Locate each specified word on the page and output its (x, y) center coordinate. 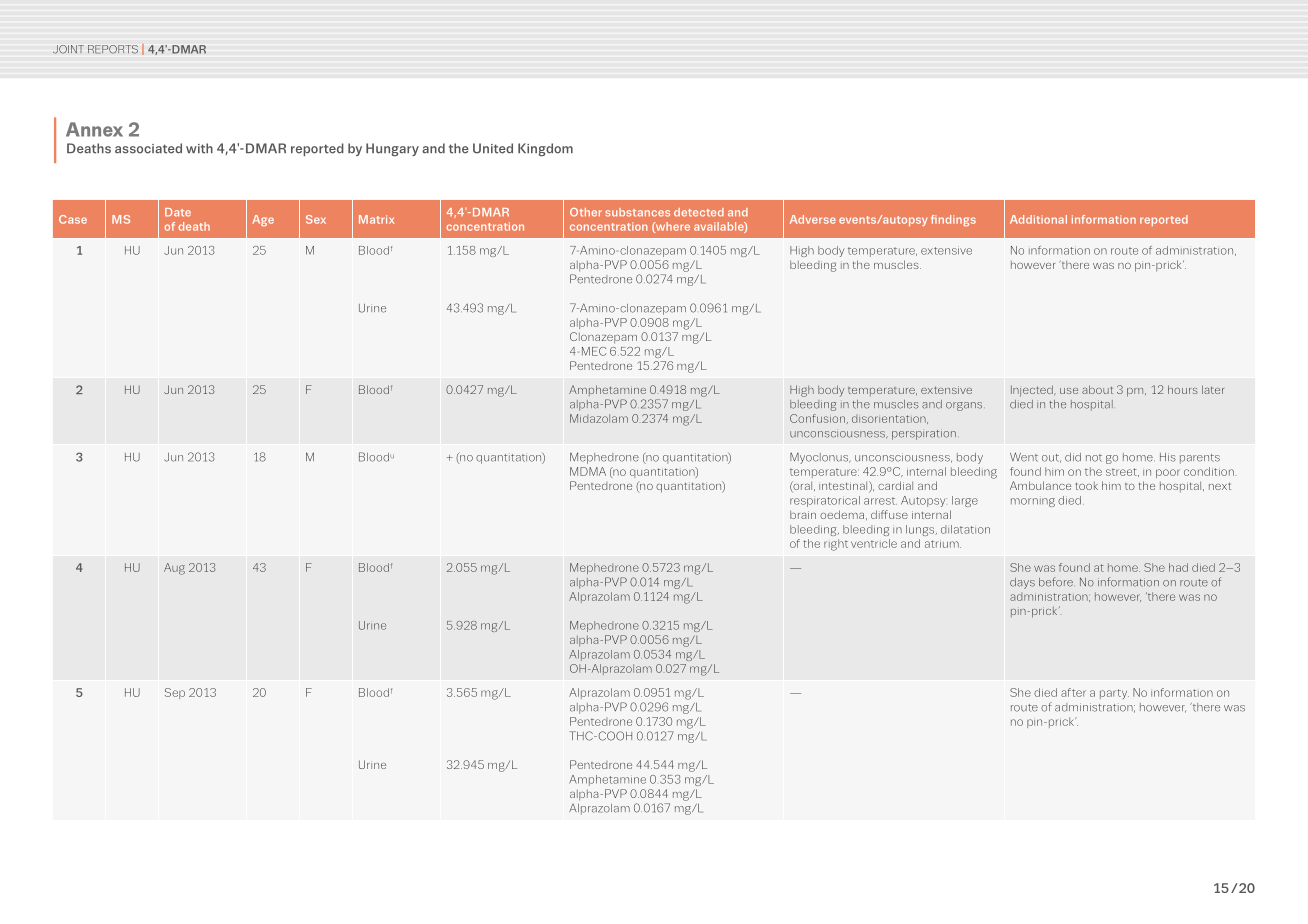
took (1086, 486)
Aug (174, 569)
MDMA (588, 471)
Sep (175, 693)
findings (953, 220)
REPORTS (113, 49)
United (493, 148)
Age (263, 220)
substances (637, 212)
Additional (1038, 219)
